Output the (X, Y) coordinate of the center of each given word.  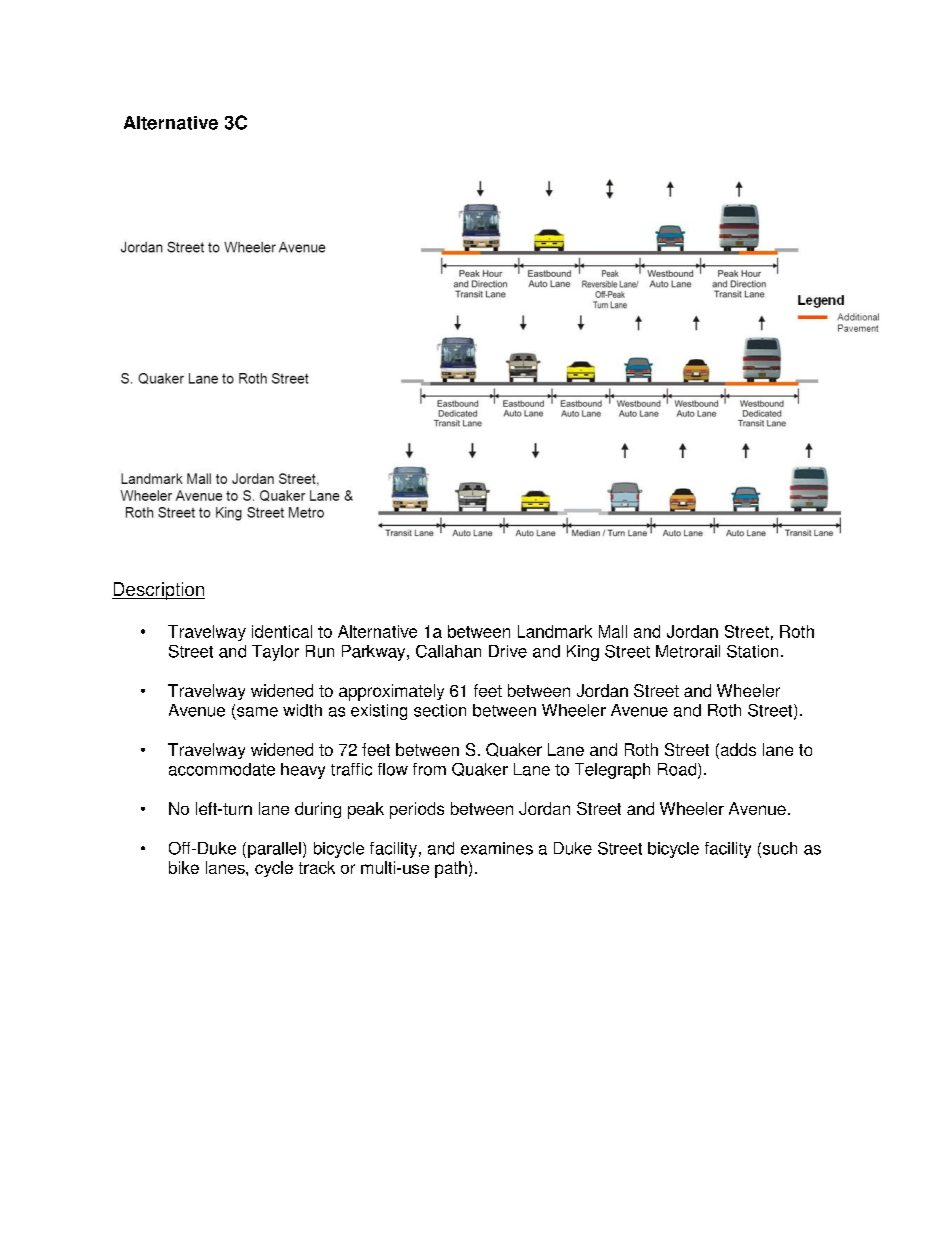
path (451, 869)
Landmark (555, 631)
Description (158, 591)
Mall (613, 631)
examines (497, 848)
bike (184, 867)
